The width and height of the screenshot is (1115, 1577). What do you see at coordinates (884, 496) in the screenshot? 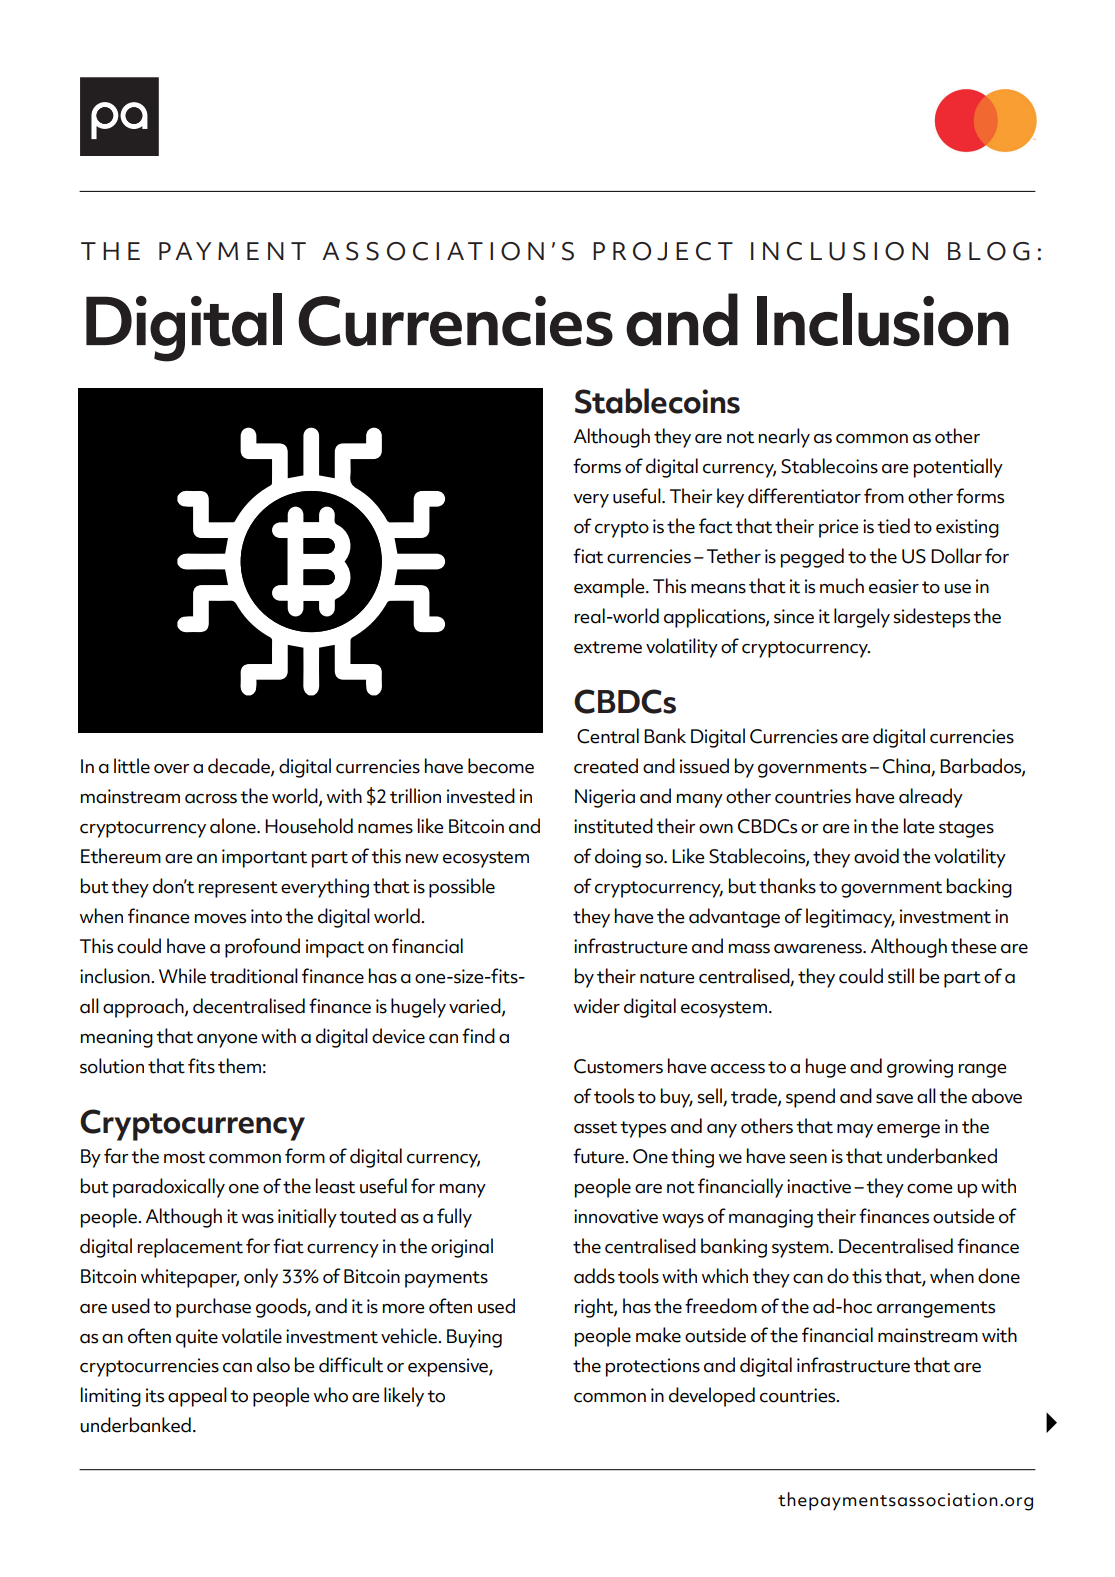
I see `from` at bounding box center [884, 496].
